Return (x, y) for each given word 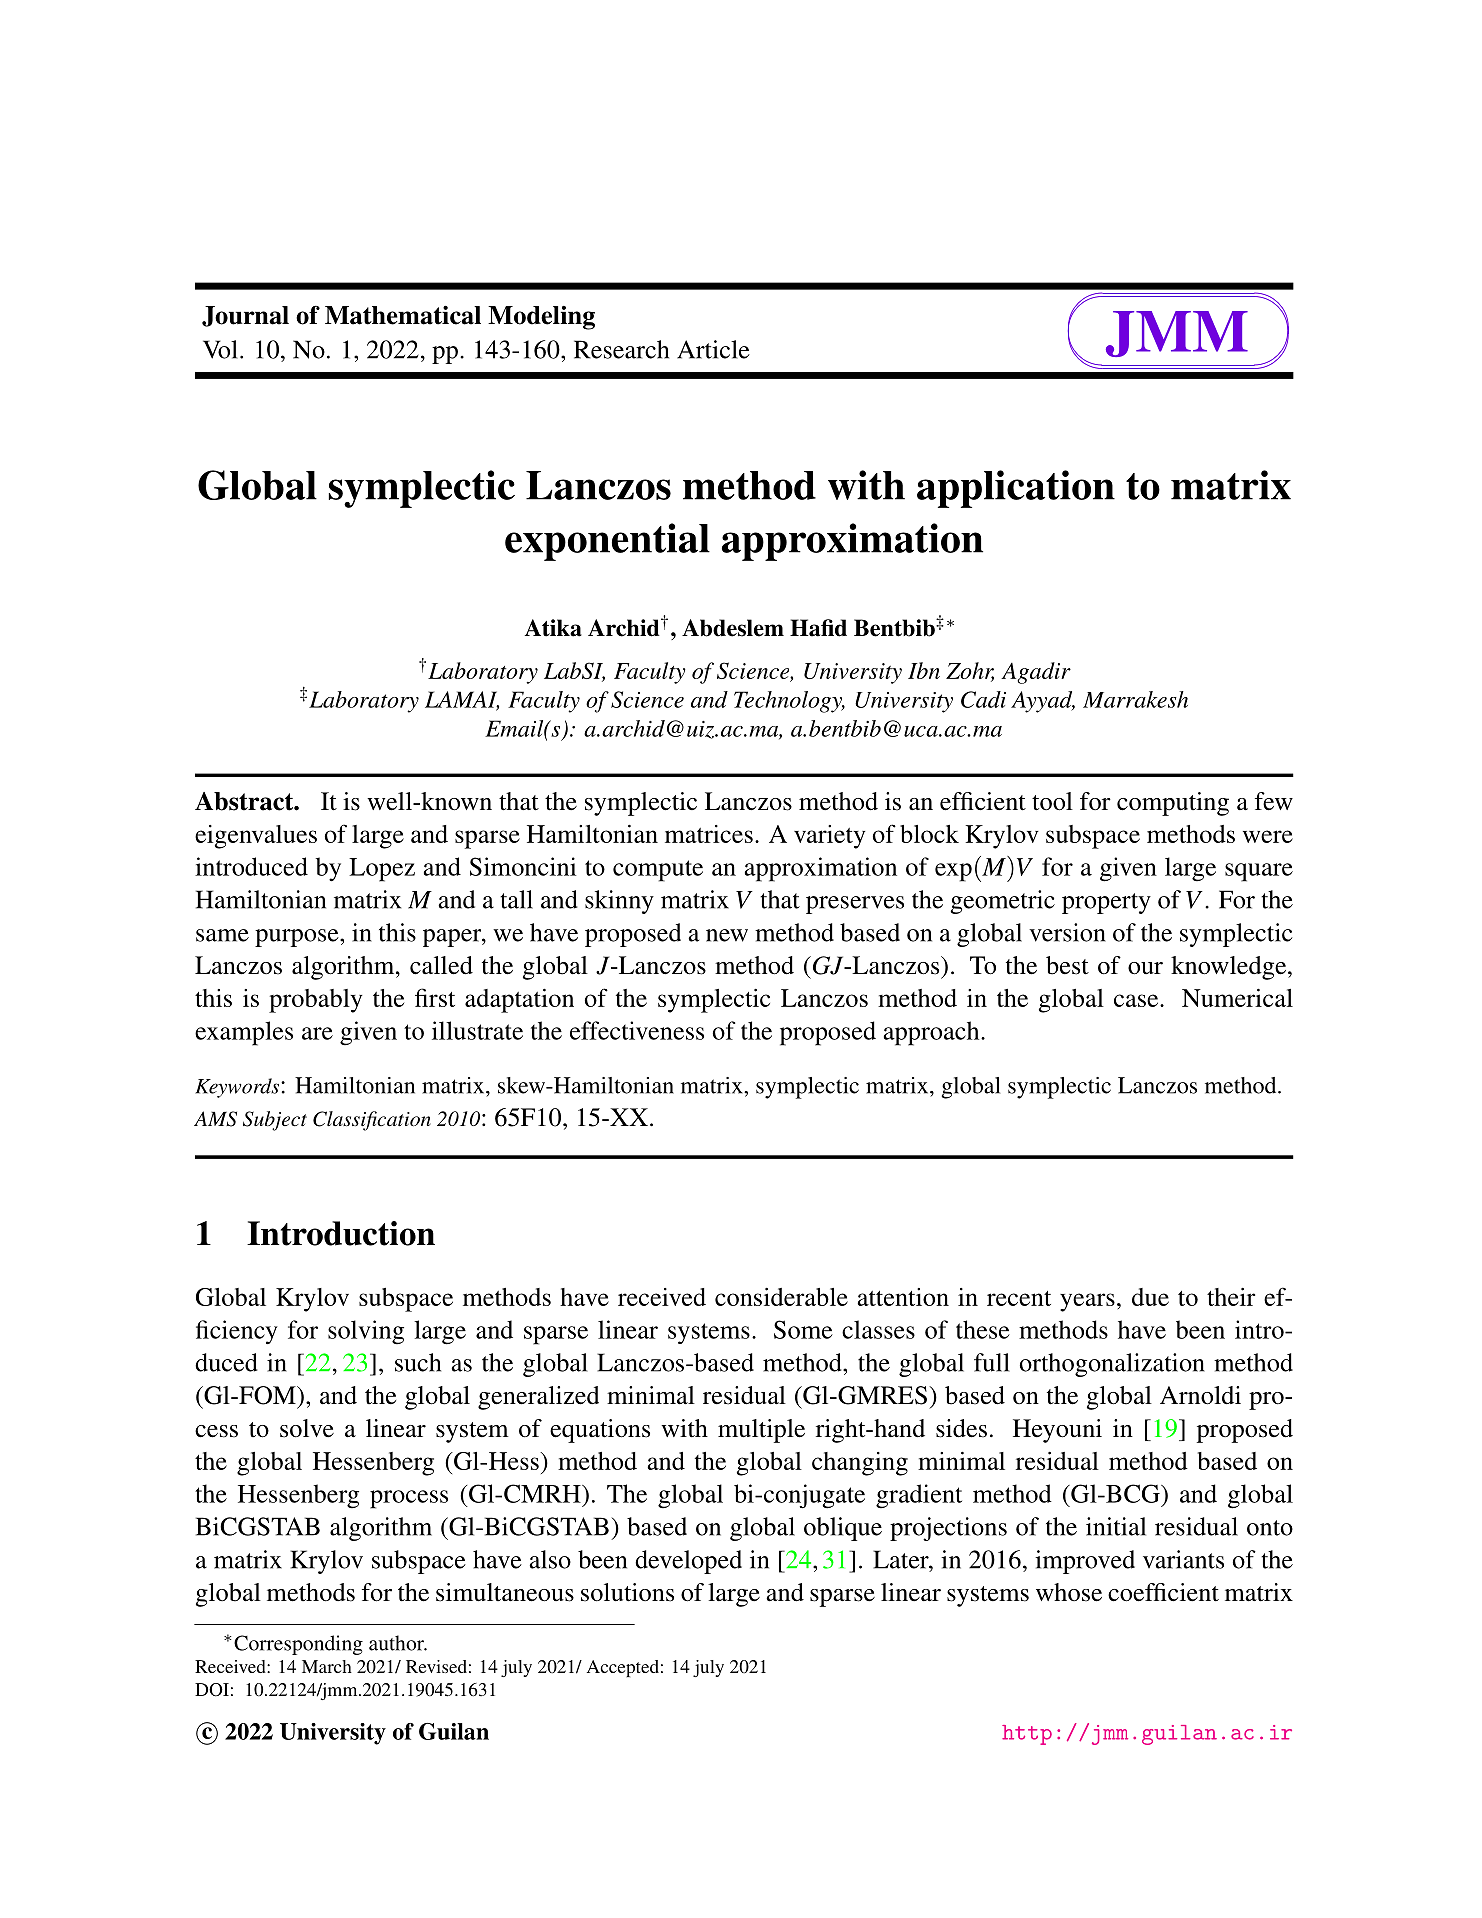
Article (713, 349)
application (1016, 489)
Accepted (623, 1668)
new (727, 935)
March (327, 1666)
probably (316, 1001)
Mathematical (403, 315)
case (1137, 1000)
